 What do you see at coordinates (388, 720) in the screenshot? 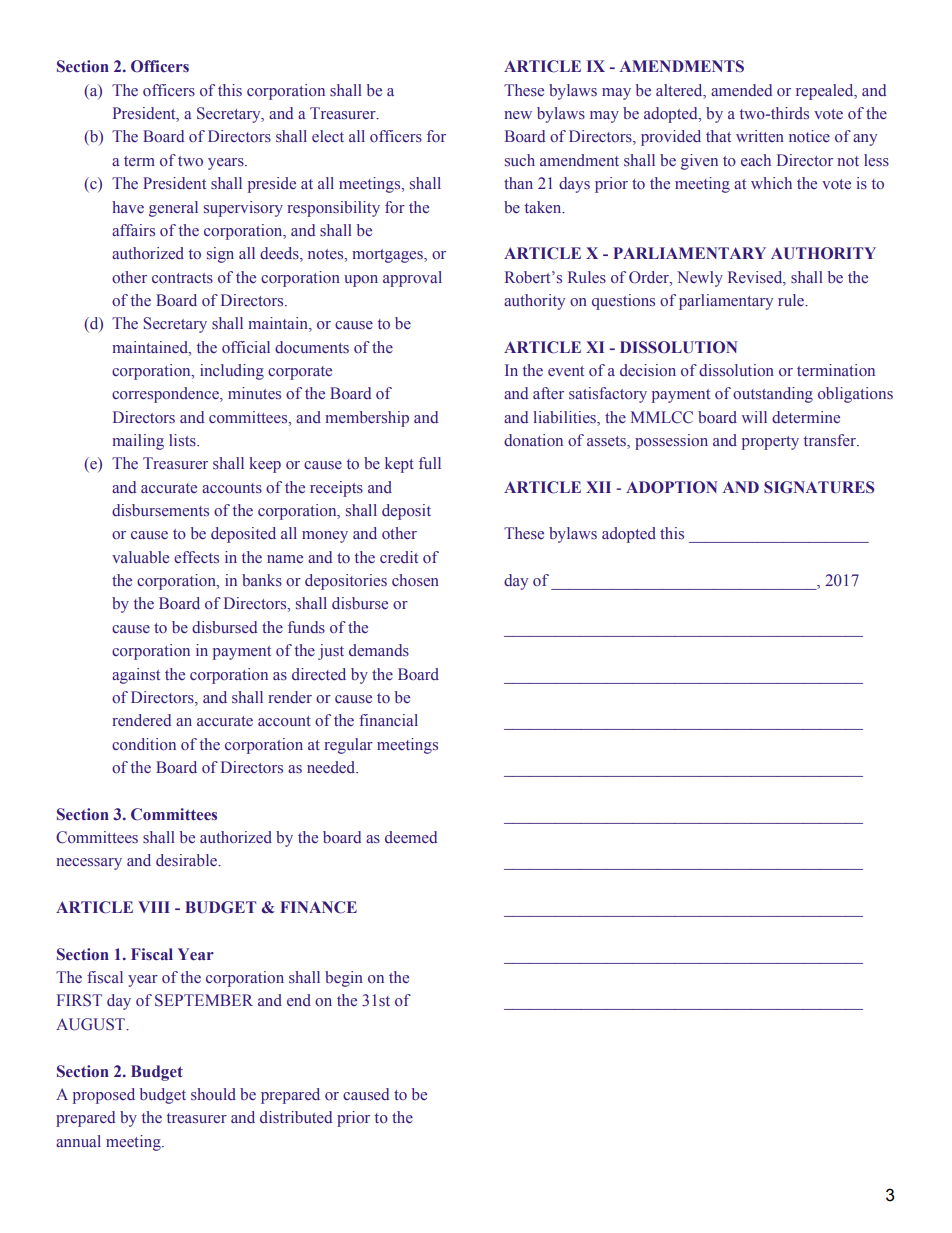
I see `financial` at bounding box center [388, 720].
